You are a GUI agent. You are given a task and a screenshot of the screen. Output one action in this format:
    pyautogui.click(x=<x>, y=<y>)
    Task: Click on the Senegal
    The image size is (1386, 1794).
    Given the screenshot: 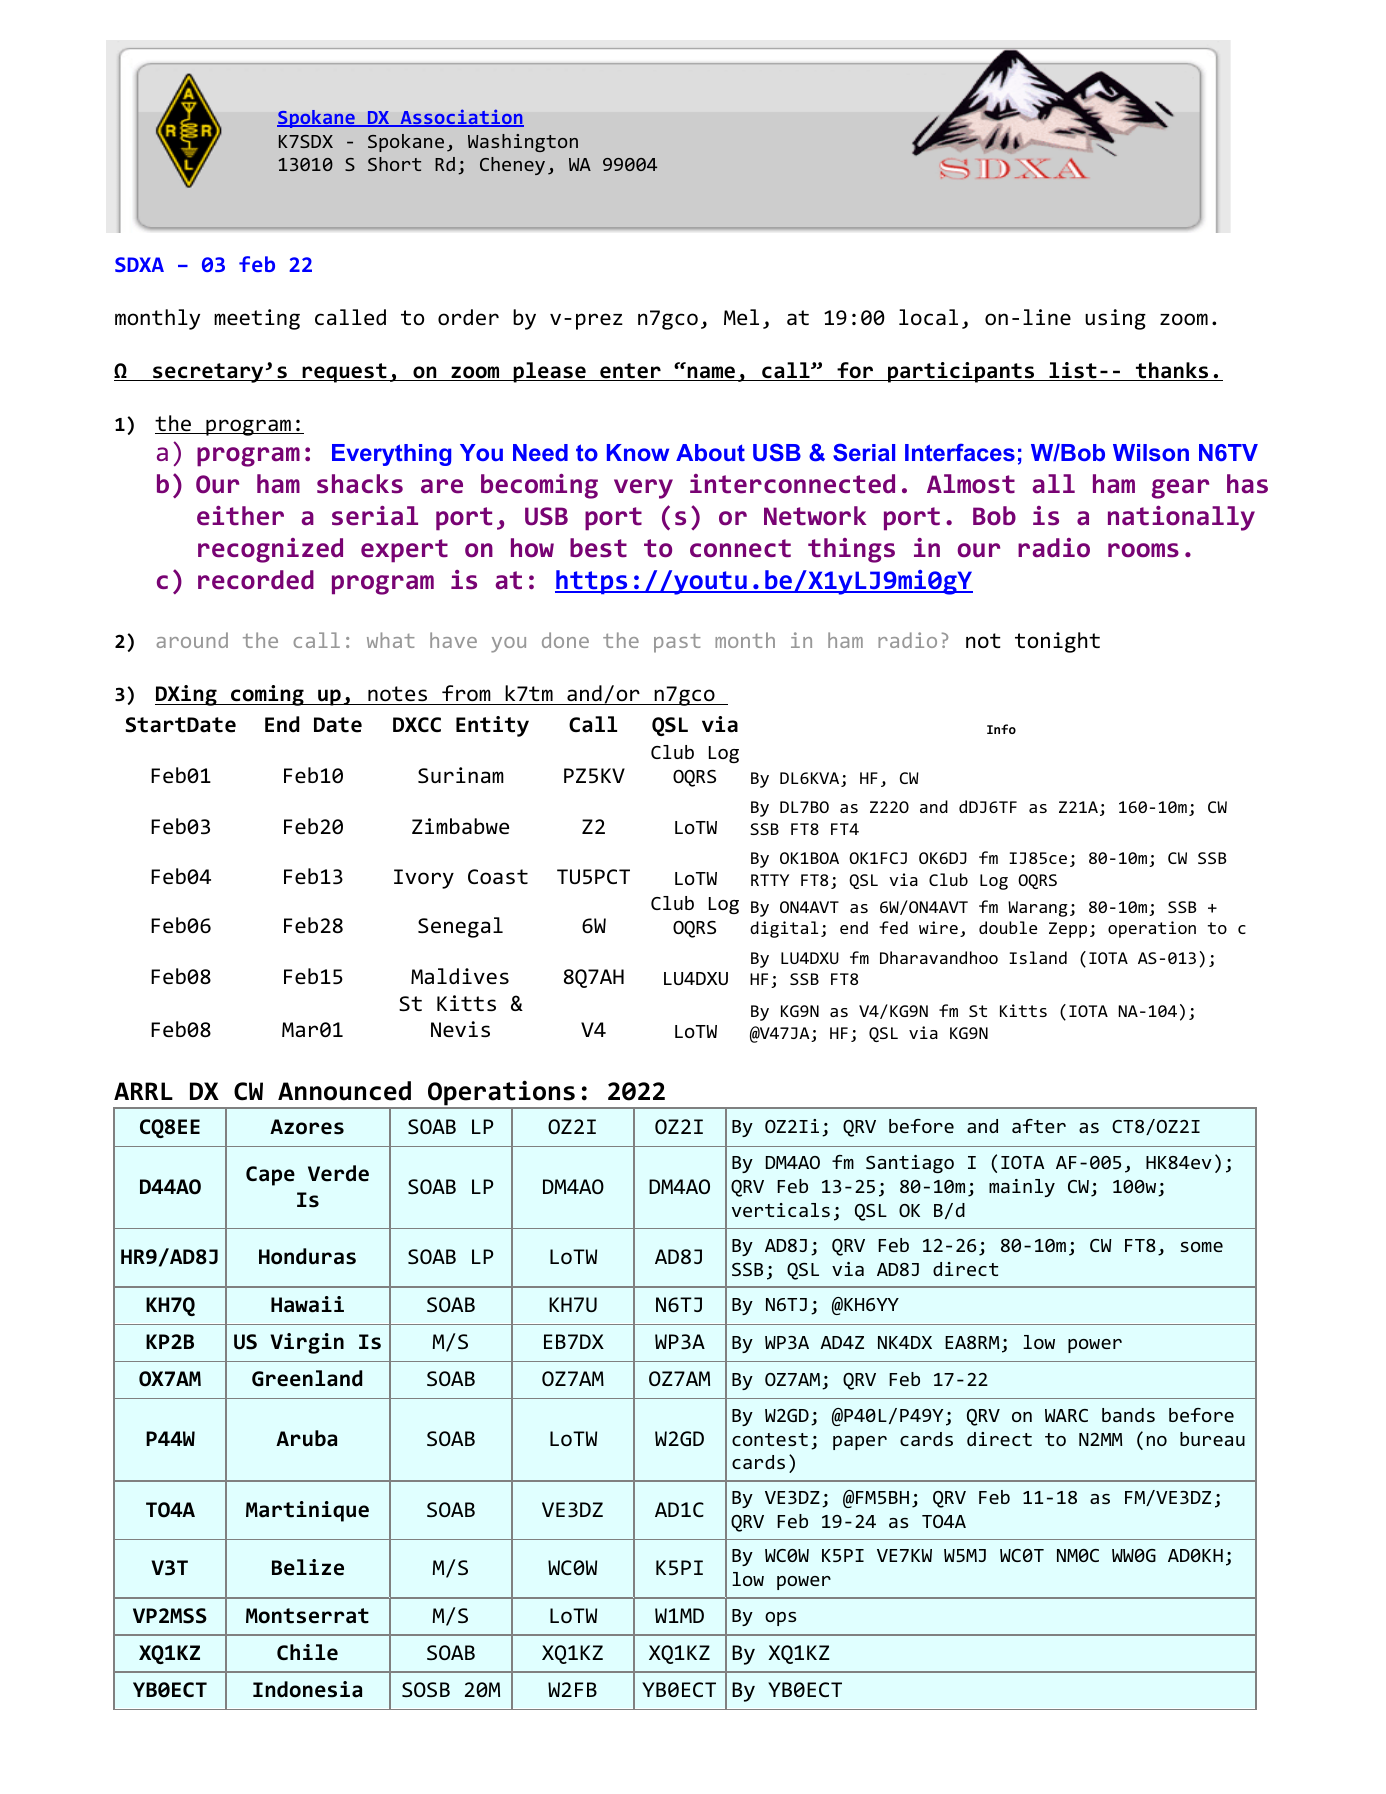 What is the action you would take?
    pyautogui.click(x=460, y=927)
